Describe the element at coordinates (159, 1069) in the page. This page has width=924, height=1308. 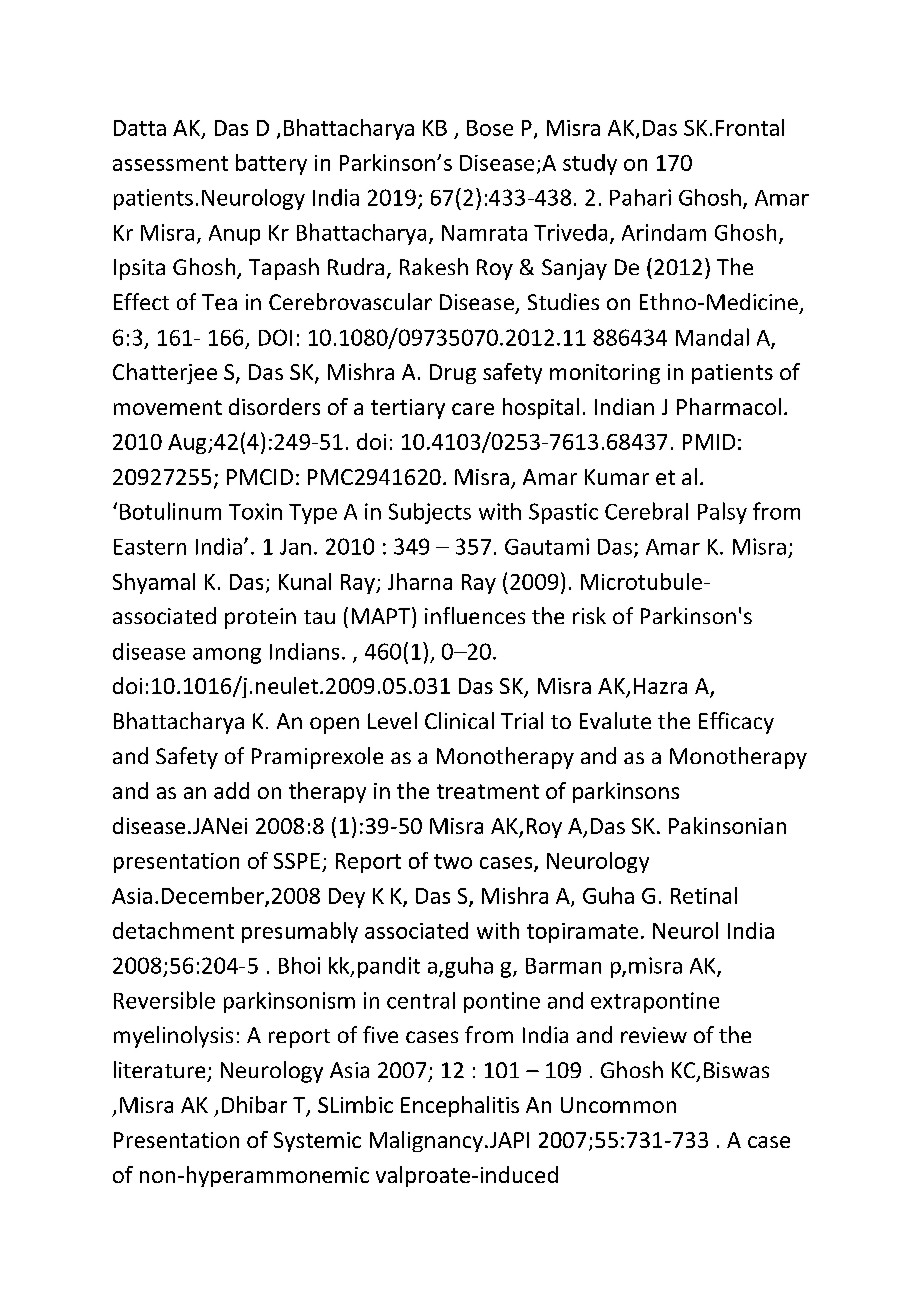
I see `literature` at that location.
